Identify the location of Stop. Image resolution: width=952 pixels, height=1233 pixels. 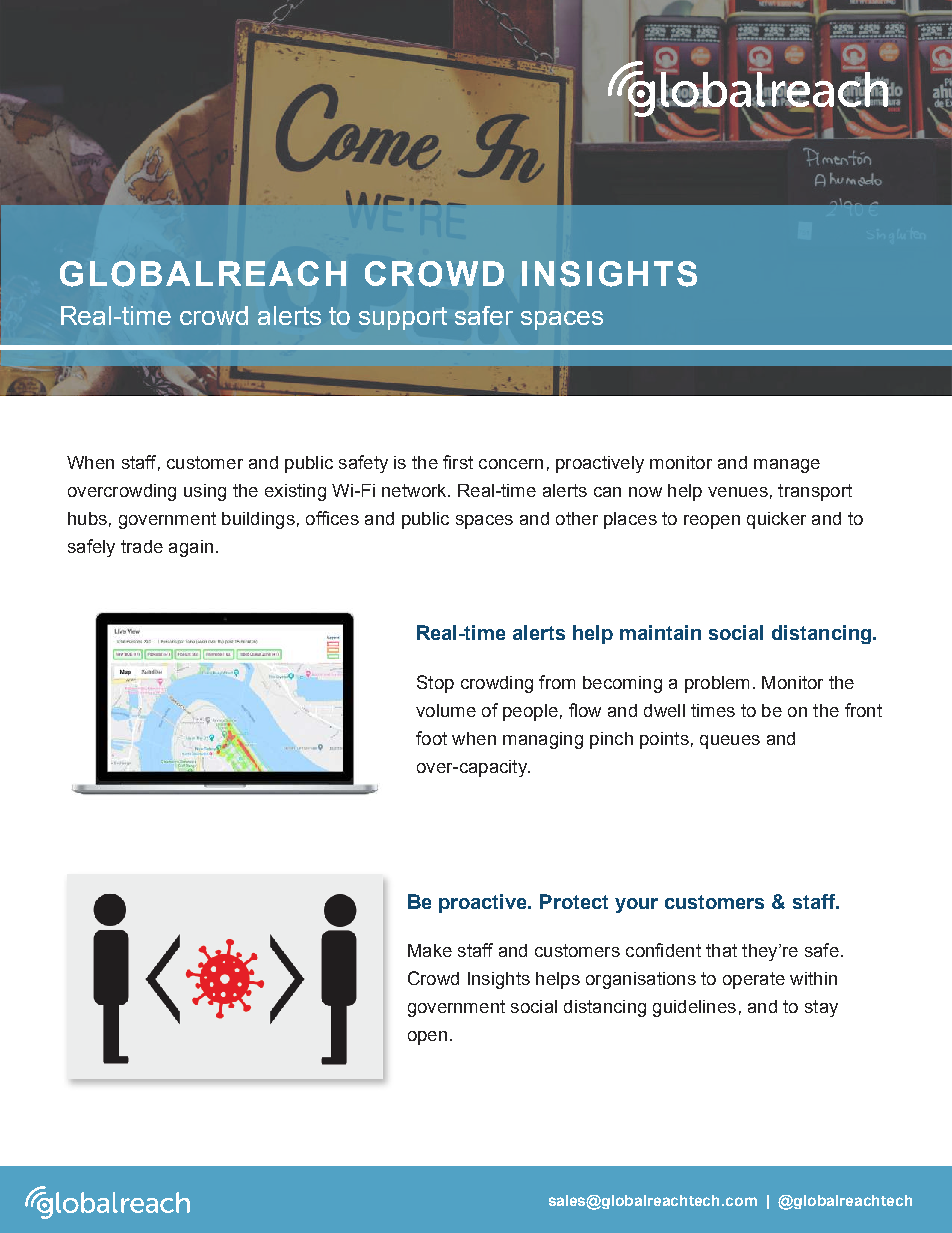
(435, 684).
